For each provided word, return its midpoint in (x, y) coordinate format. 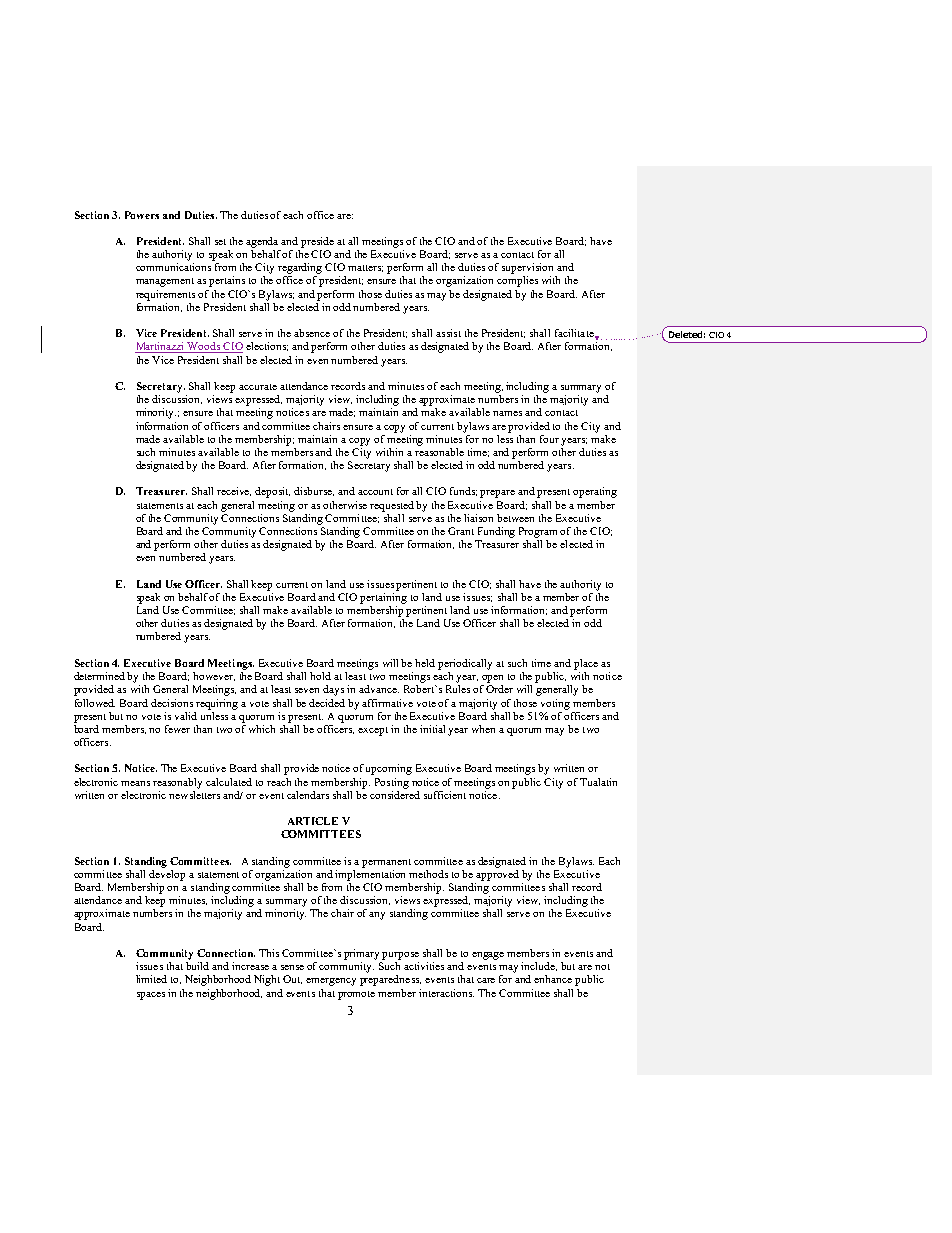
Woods (204, 347)
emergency (331, 982)
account (375, 492)
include (539, 966)
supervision (527, 268)
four (549, 439)
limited (151, 979)
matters (365, 268)
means (135, 783)
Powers (142, 215)
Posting (392, 783)
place (586, 664)
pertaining (383, 597)
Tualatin (598, 782)
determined (99, 676)
